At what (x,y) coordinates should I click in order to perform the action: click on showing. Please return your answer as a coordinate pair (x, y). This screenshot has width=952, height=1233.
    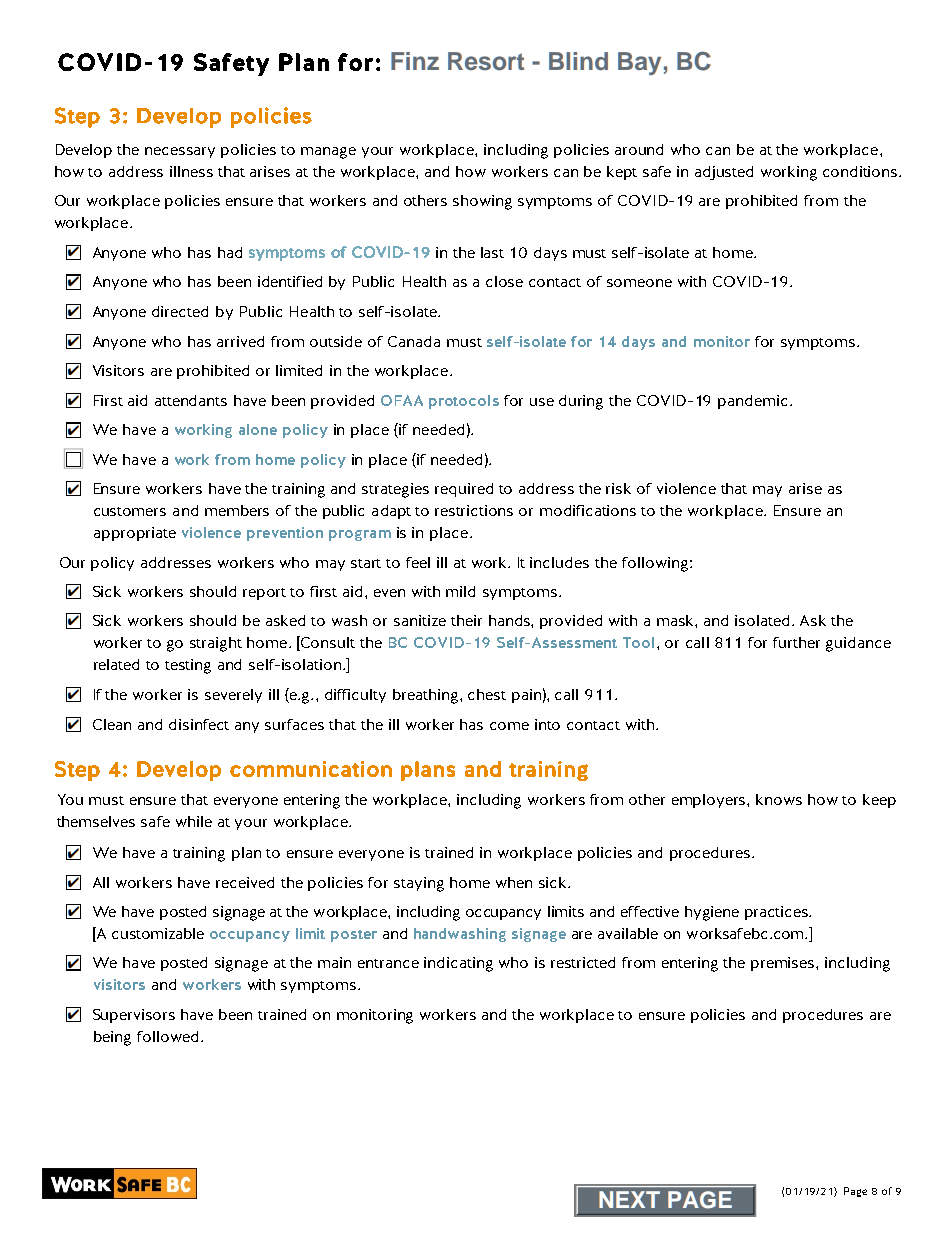
    Looking at the image, I should click on (482, 202).
